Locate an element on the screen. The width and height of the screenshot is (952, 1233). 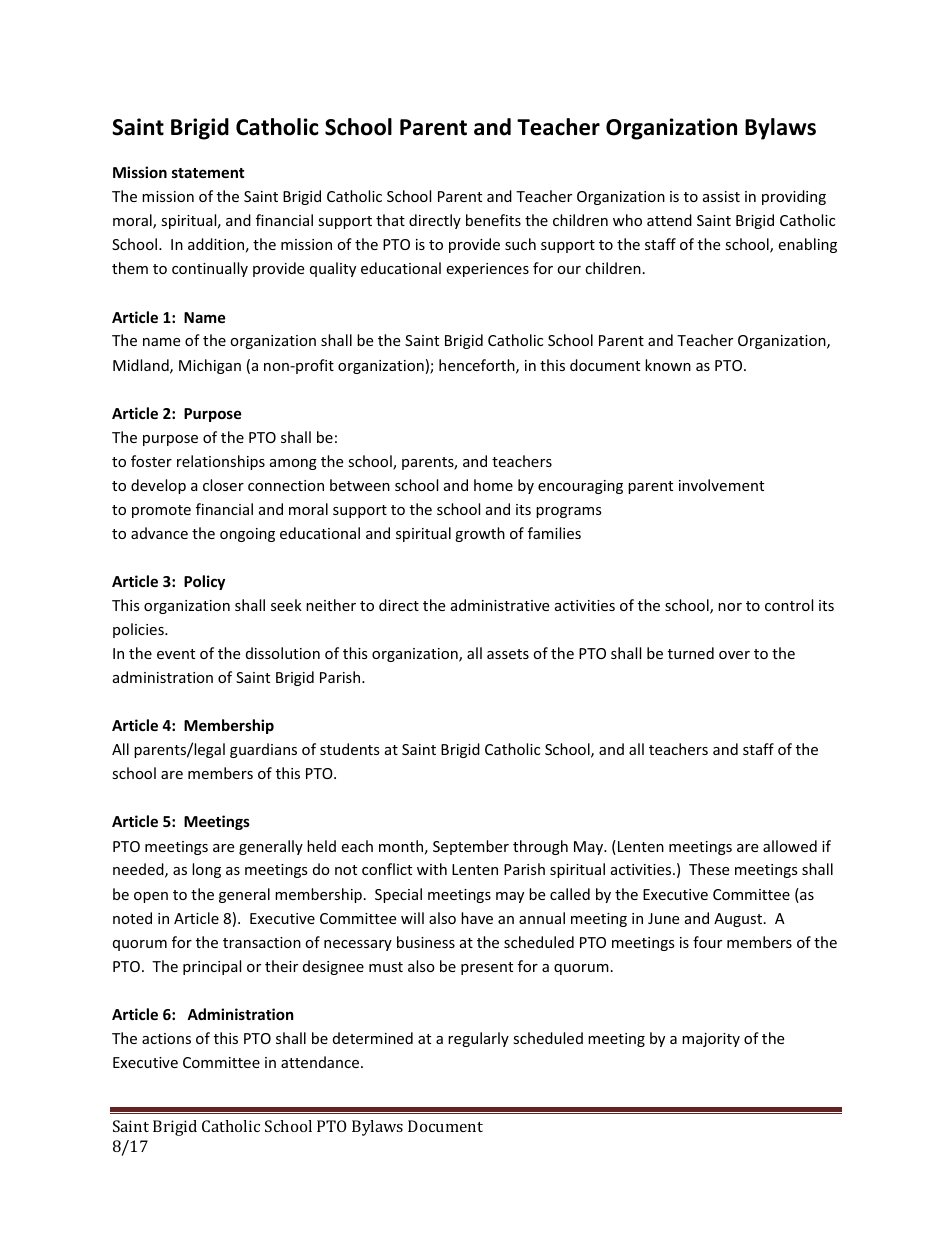
Policy is located at coordinates (204, 582).
